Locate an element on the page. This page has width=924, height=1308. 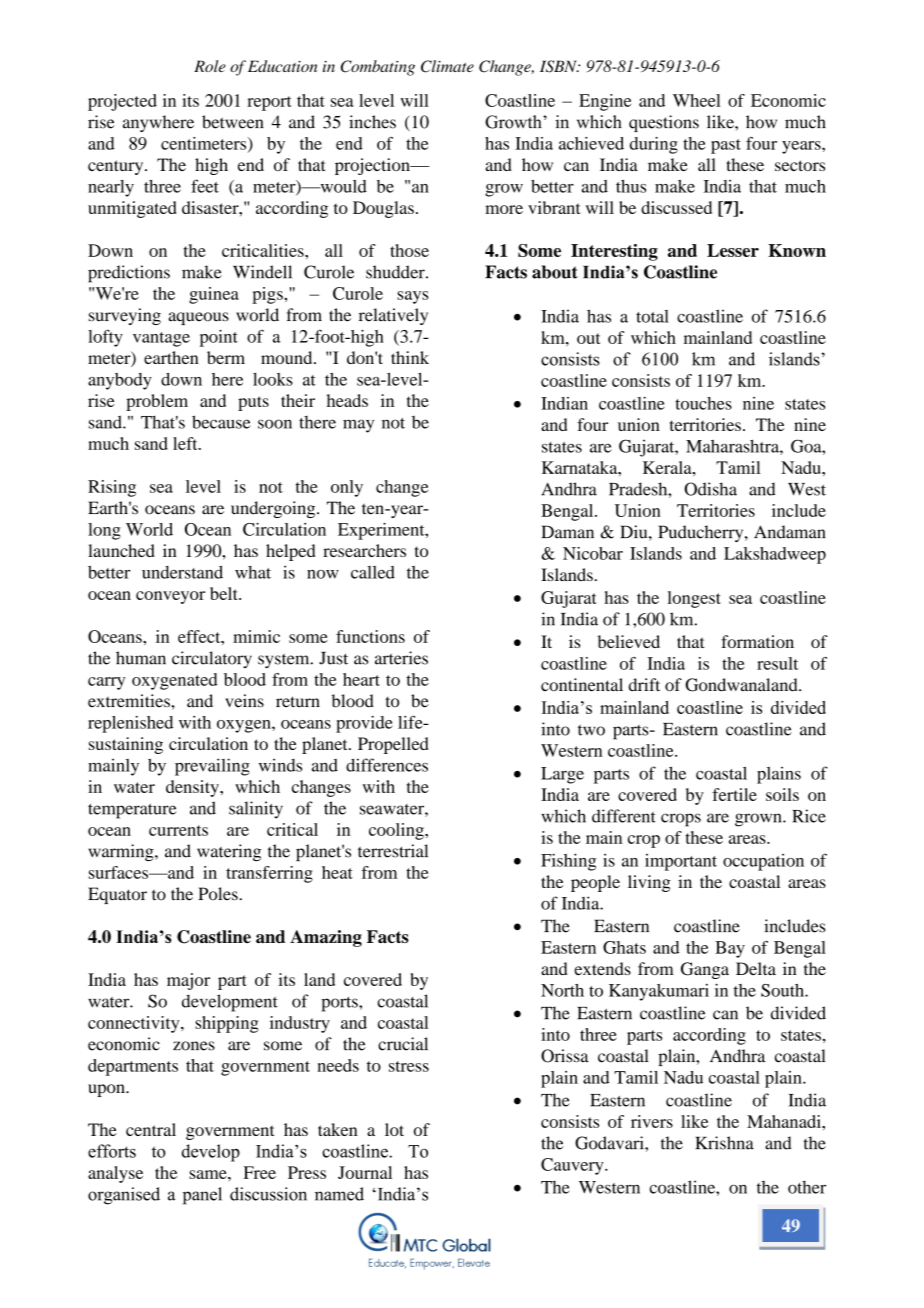
Wheel is located at coordinates (697, 100).
